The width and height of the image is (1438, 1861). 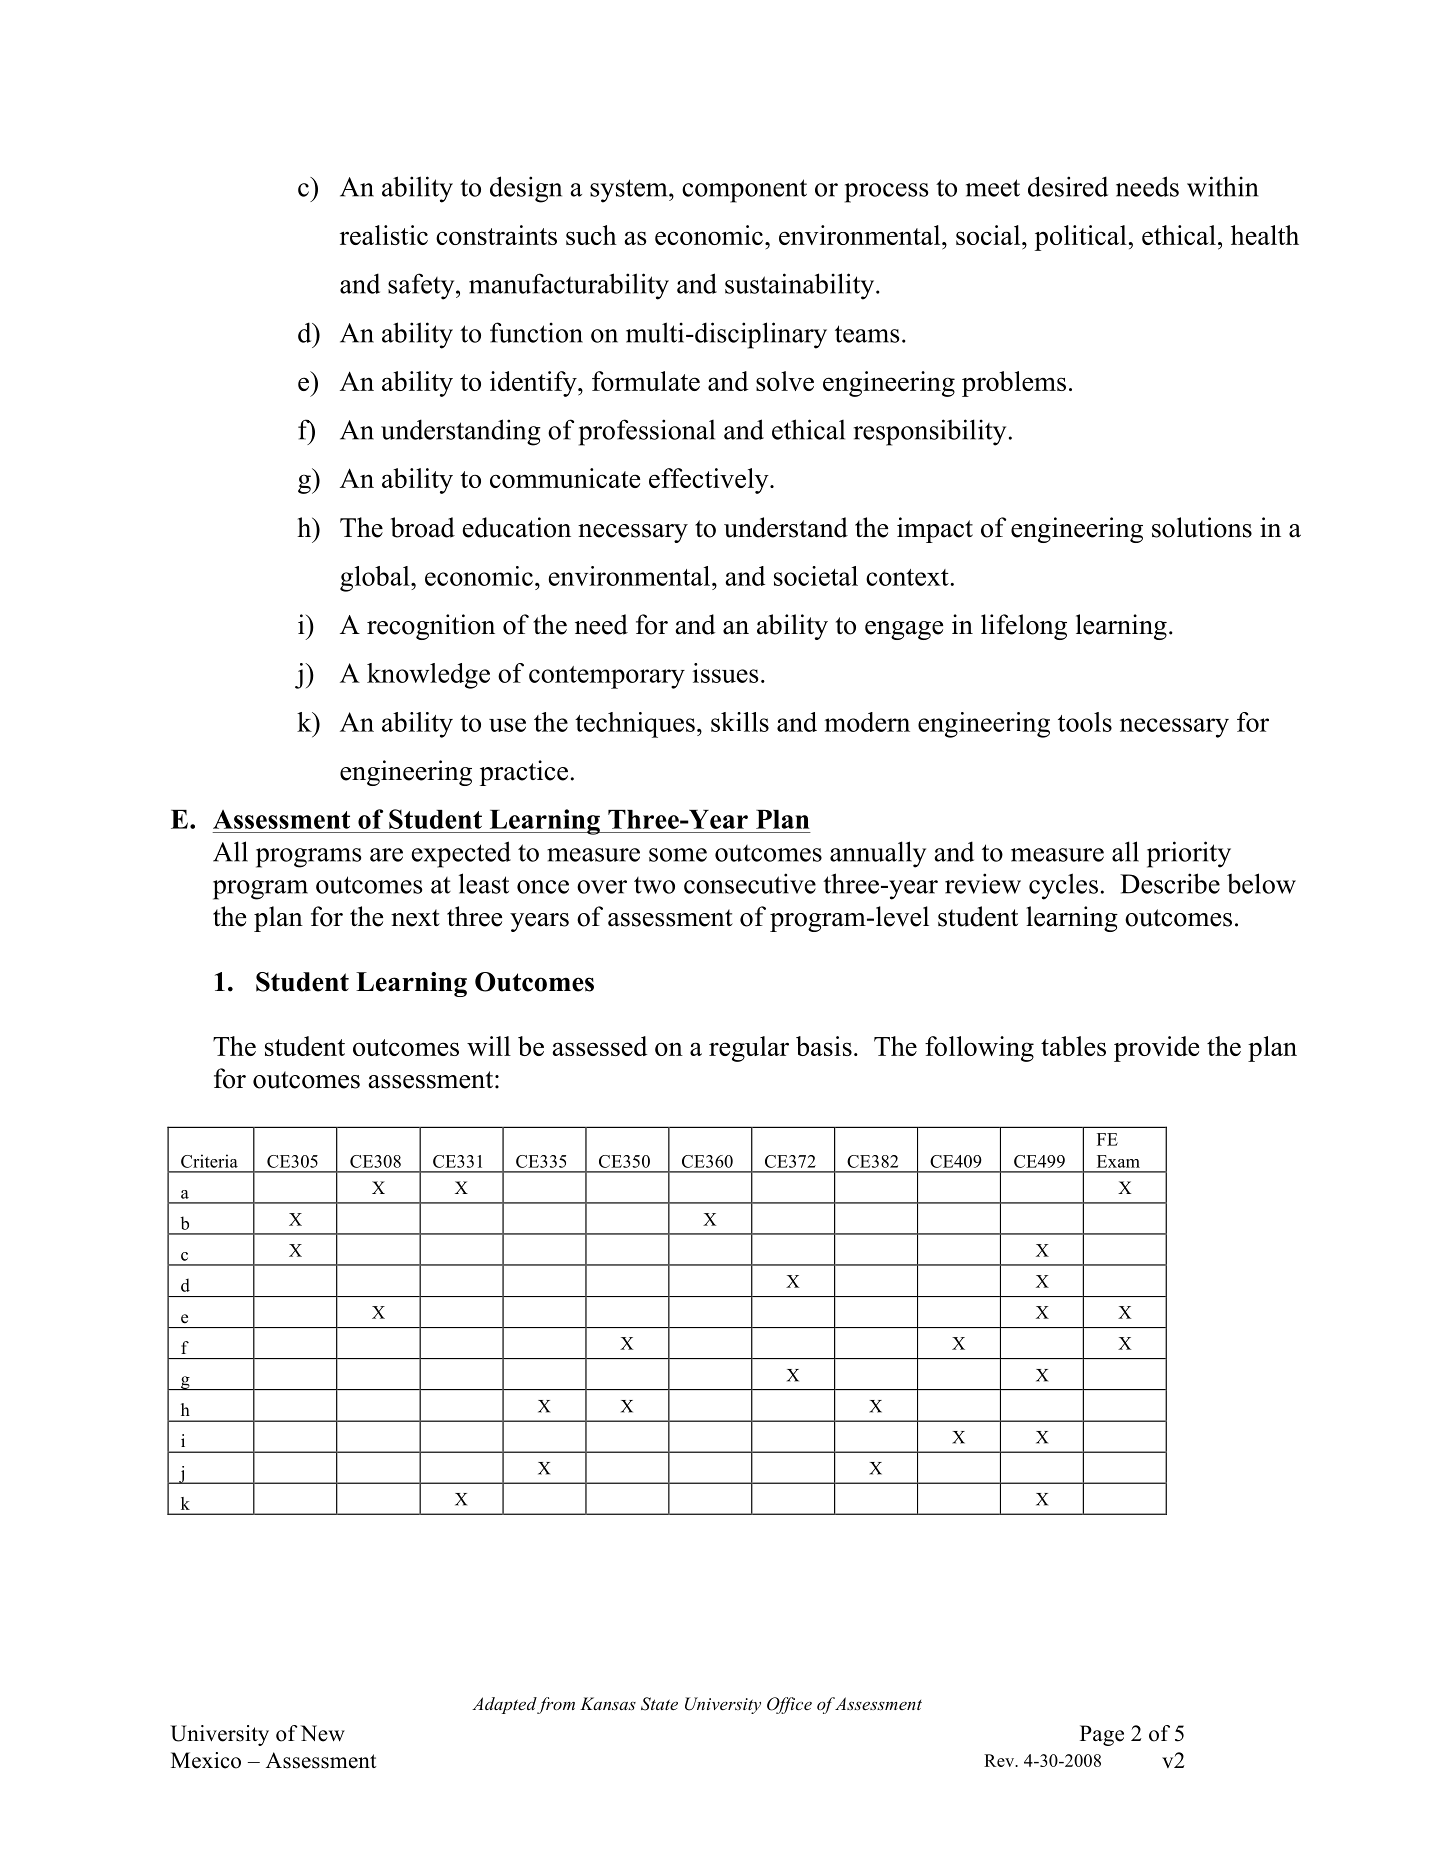 I want to click on realistic, so click(x=384, y=235).
